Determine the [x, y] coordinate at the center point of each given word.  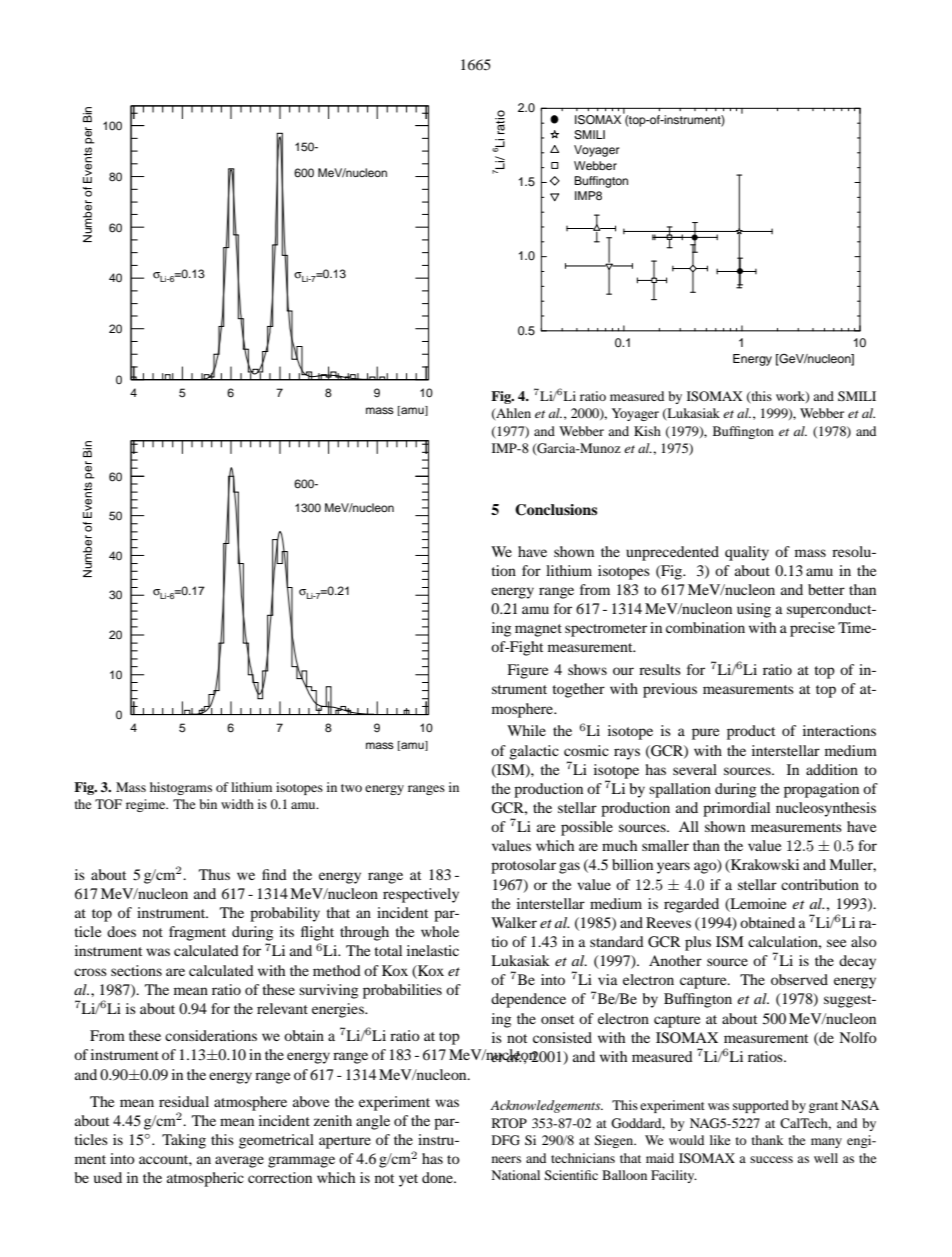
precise [812, 629]
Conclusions [556, 510]
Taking [184, 1141]
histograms [181, 788]
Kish [647, 431]
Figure [527, 671]
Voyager [596, 151]
